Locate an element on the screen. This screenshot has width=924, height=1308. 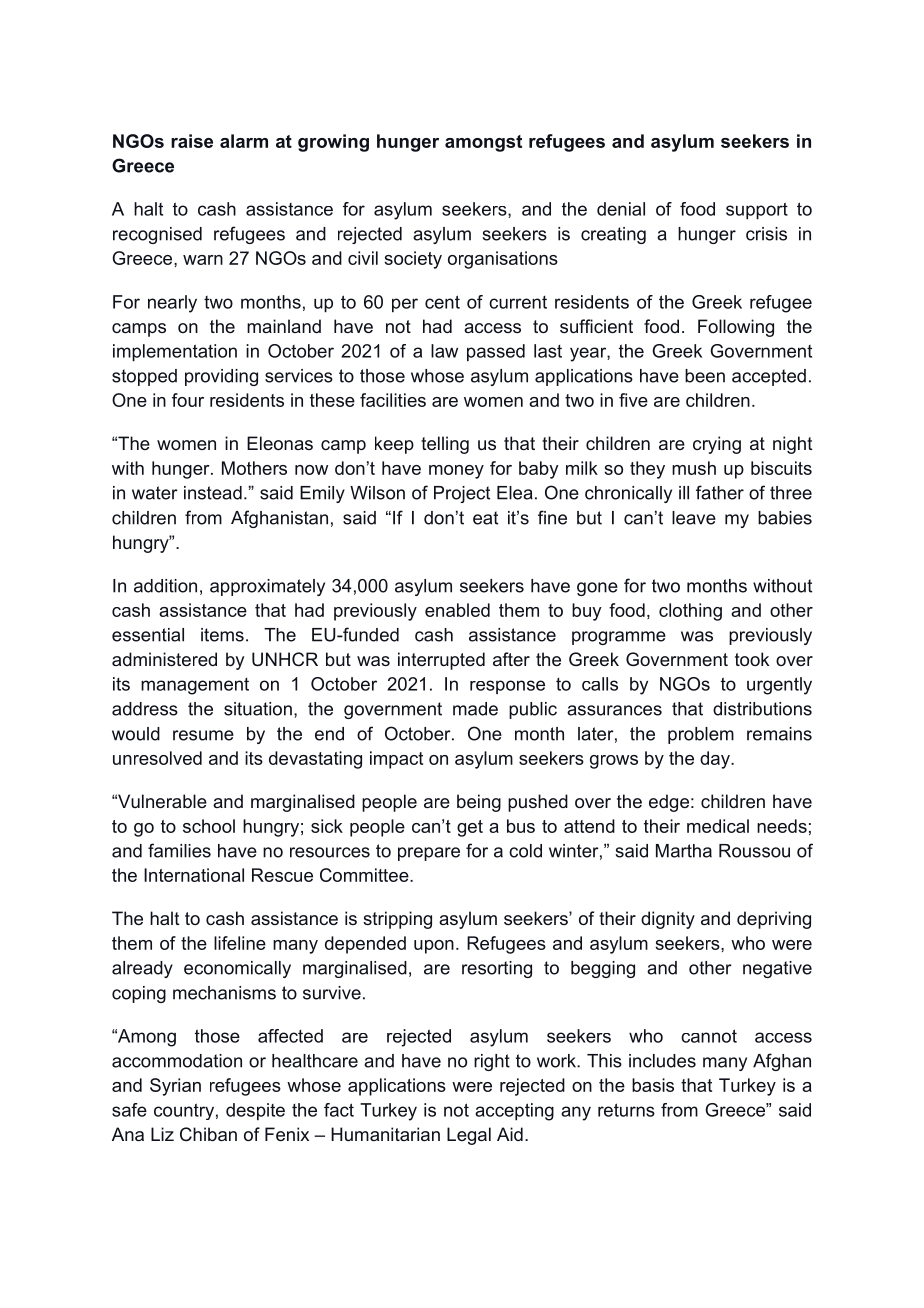
problem is located at coordinates (701, 735).
